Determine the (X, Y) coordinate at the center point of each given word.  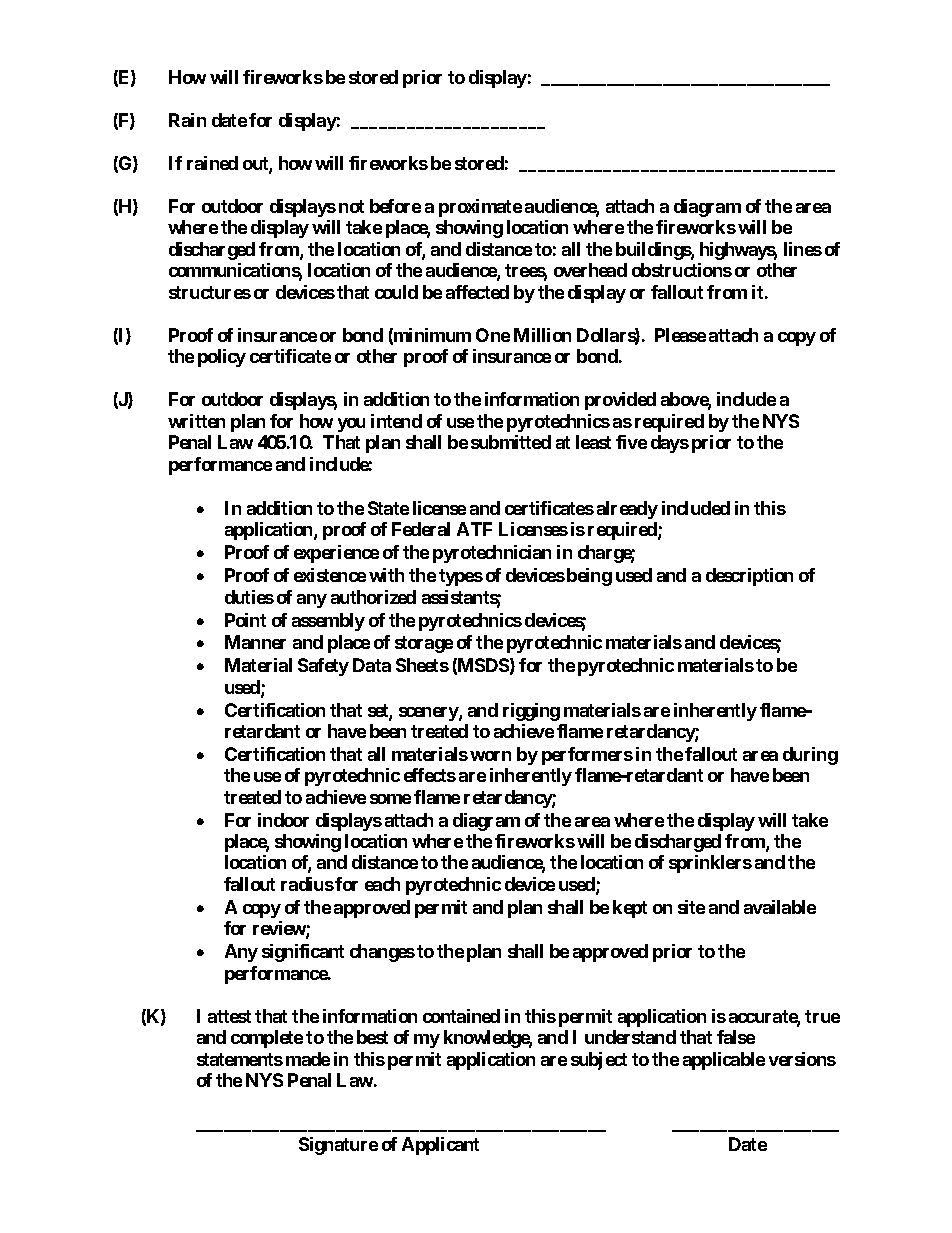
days (670, 444)
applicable (724, 1061)
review (280, 929)
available (780, 907)
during (810, 756)
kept (630, 909)
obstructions (682, 270)
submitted (511, 442)
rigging (531, 712)
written (196, 421)
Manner (255, 642)
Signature (338, 1146)
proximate (480, 208)
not (351, 206)
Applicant (440, 1146)
